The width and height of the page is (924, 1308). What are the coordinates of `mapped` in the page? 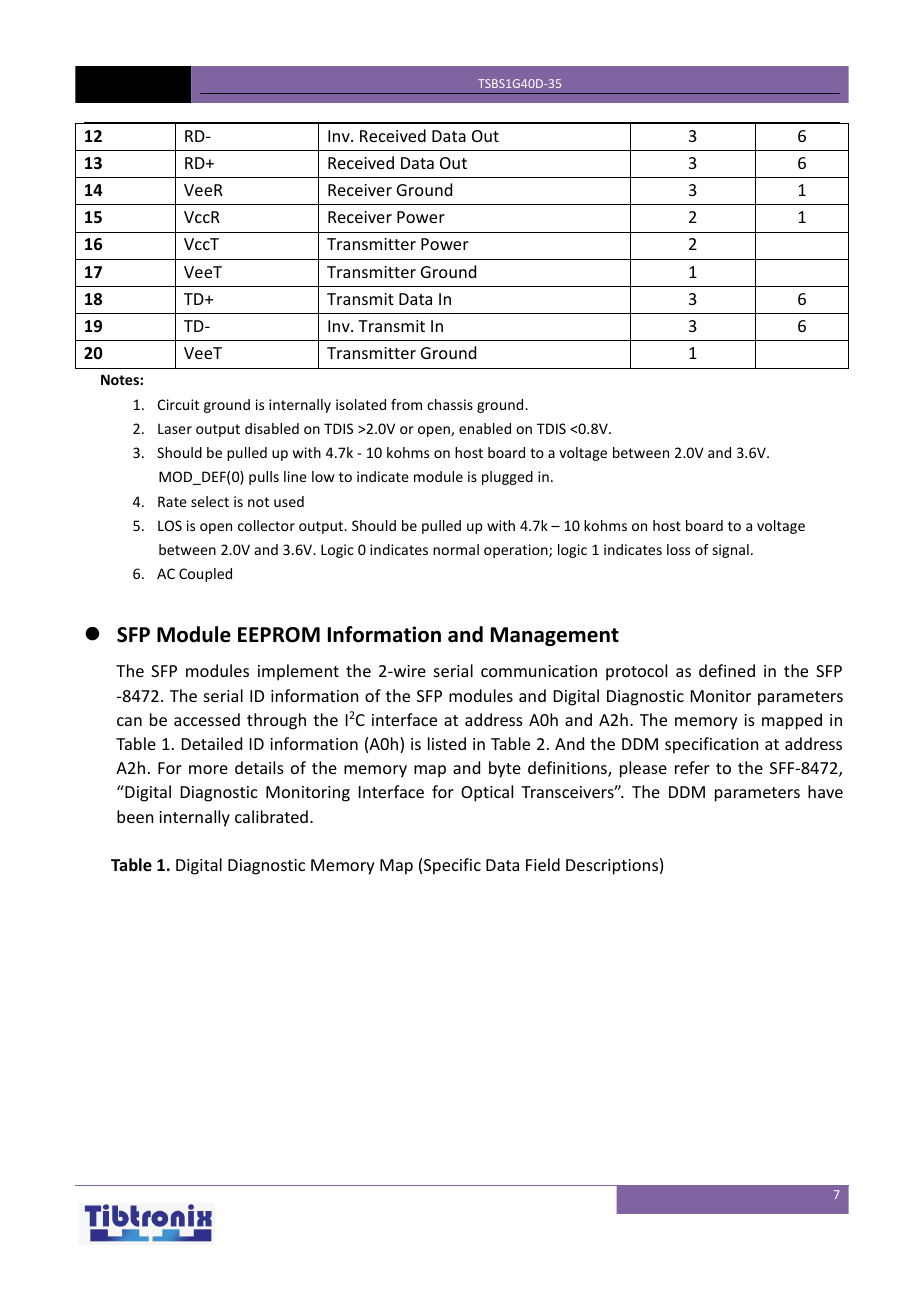 It's located at (792, 721).
